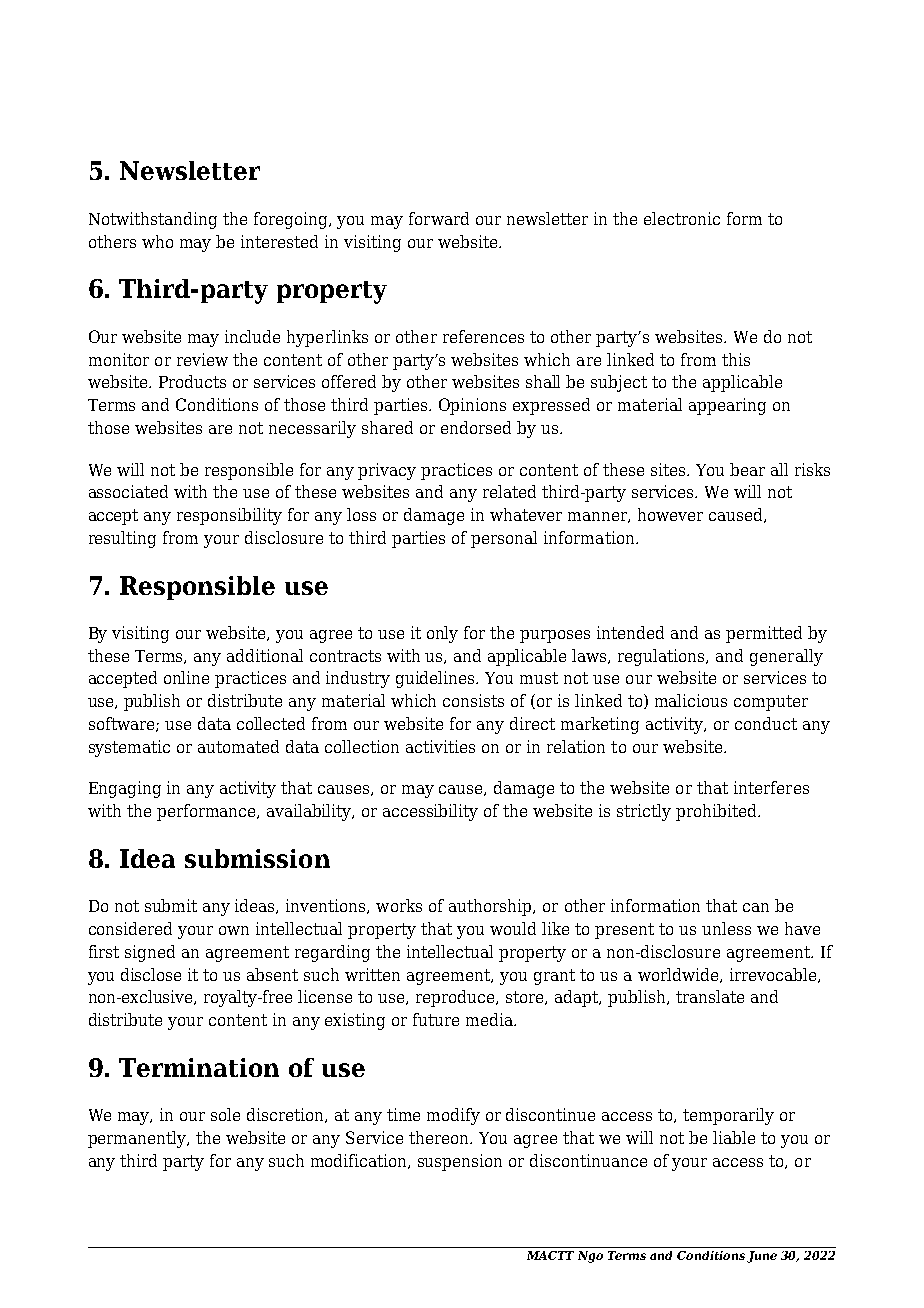 This document has width=924, height=1308. What do you see at coordinates (157, 241) in the document?
I see `who` at bounding box center [157, 241].
